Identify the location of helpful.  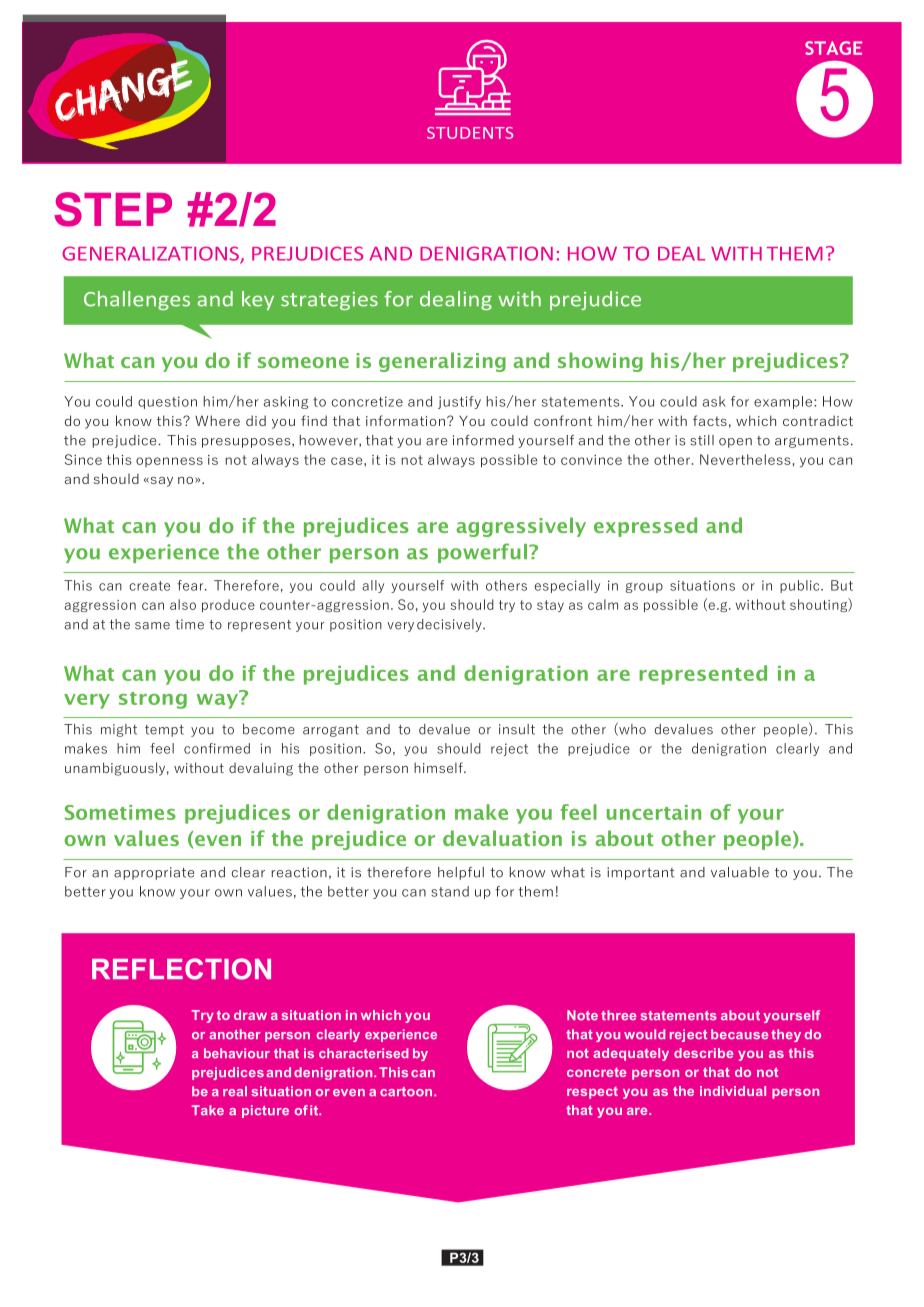
(461, 873).
